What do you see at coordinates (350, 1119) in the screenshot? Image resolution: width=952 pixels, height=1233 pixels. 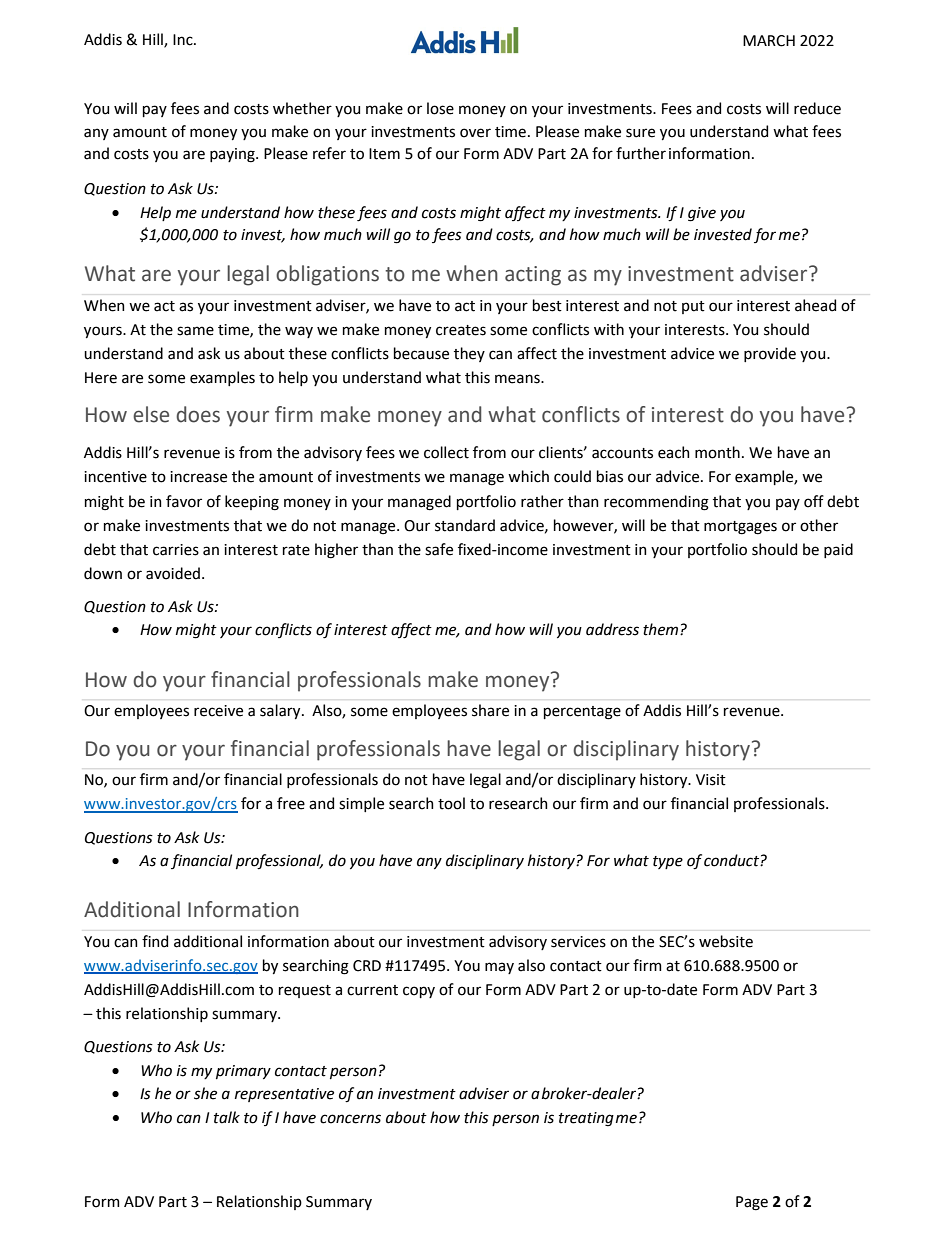 I see `concerns` at bounding box center [350, 1119].
